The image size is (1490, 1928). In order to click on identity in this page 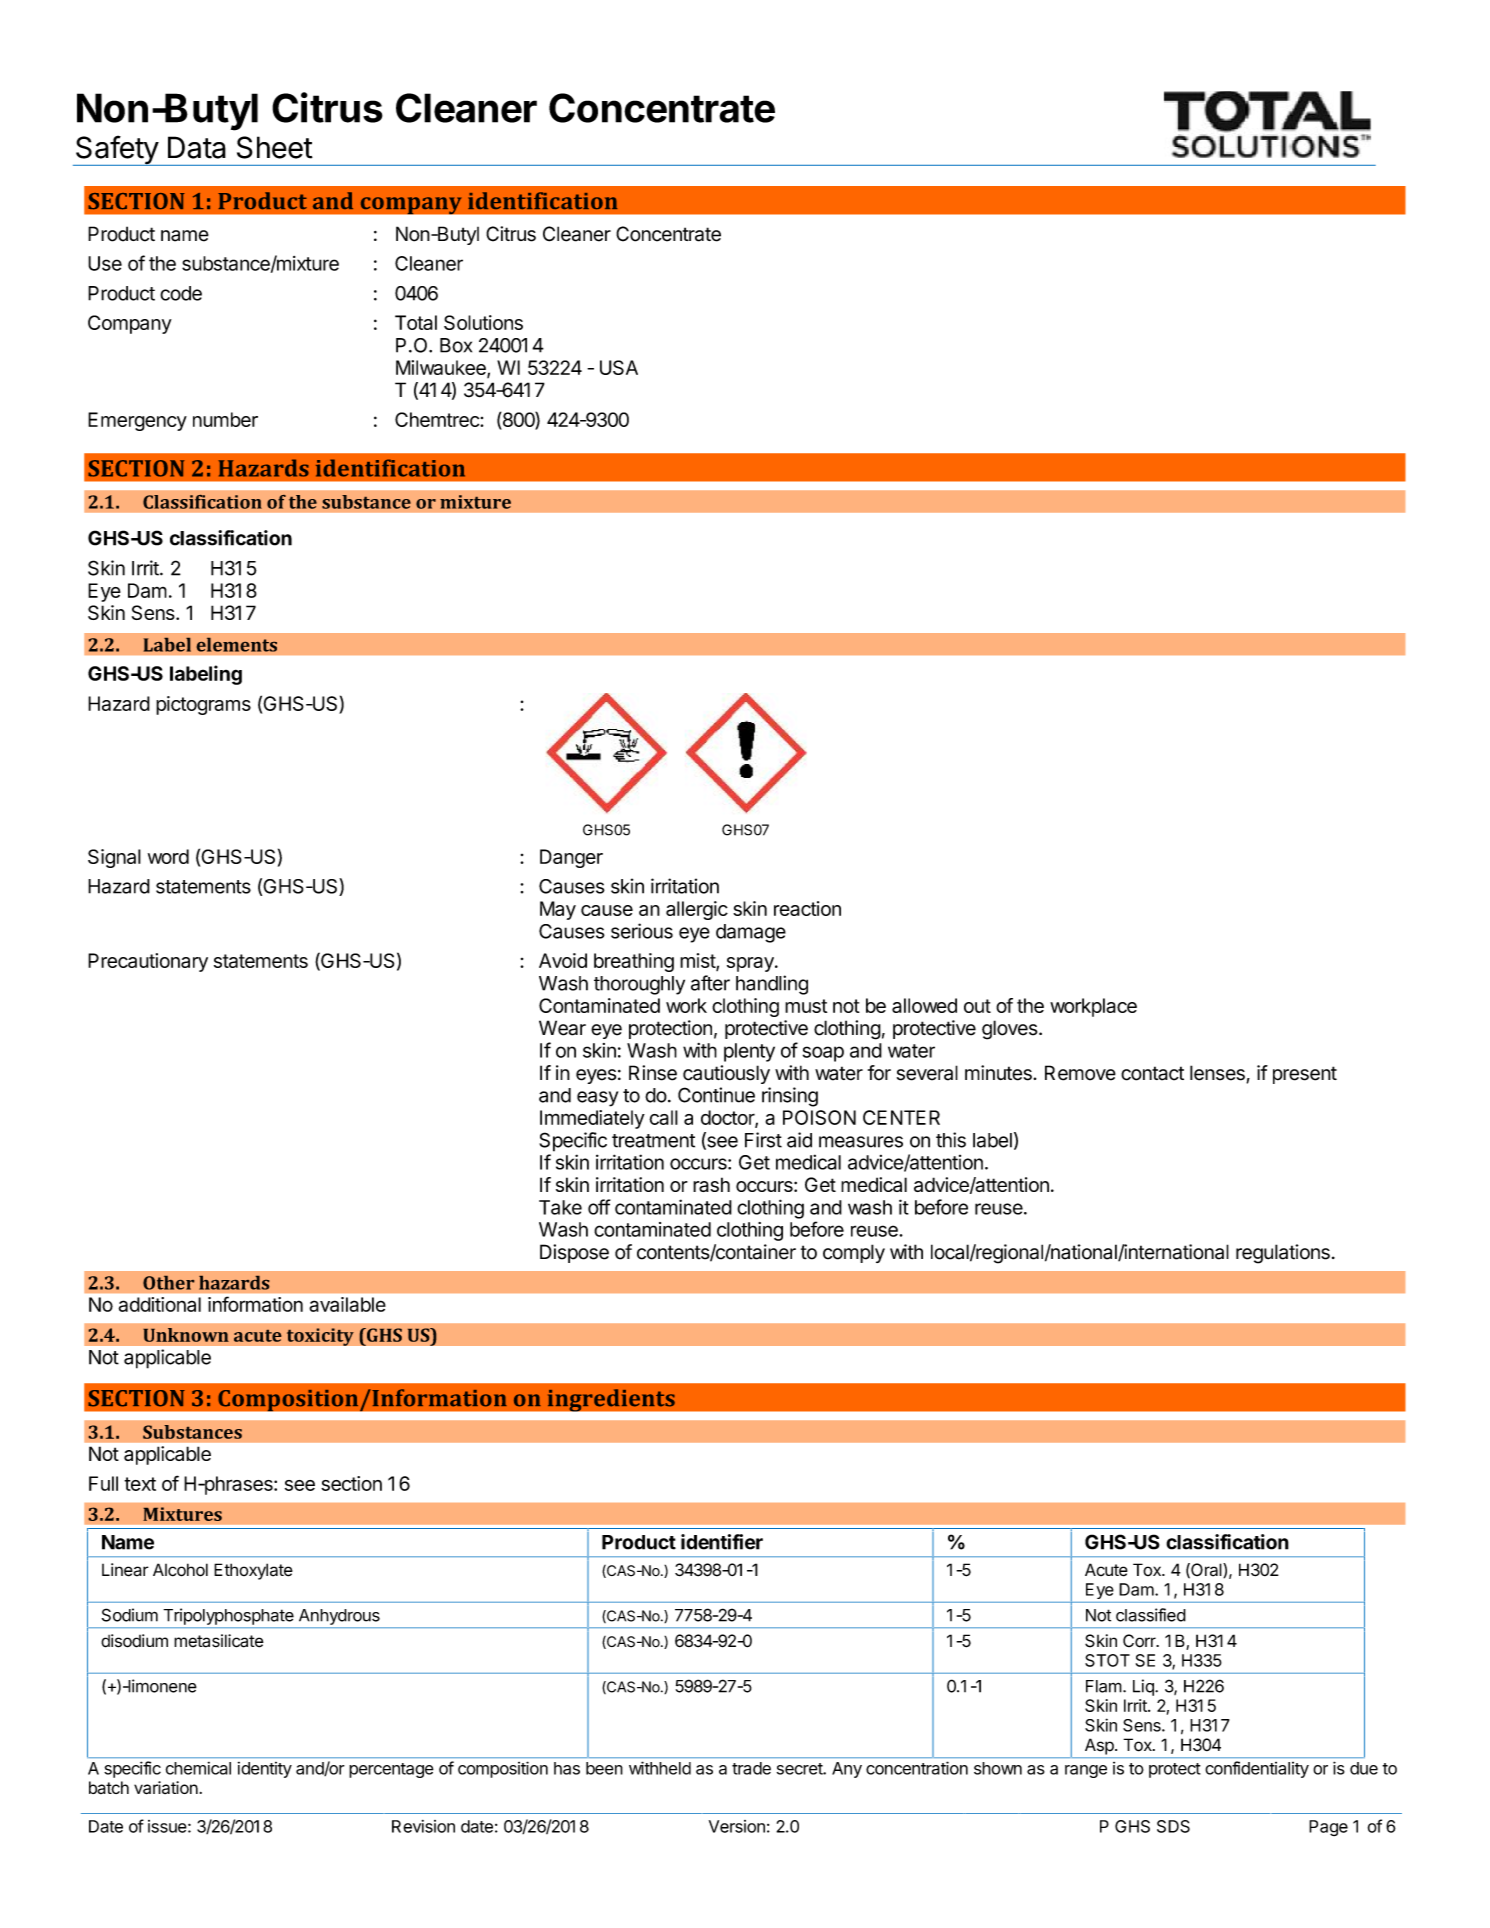, I will do `click(265, 1770)`.
